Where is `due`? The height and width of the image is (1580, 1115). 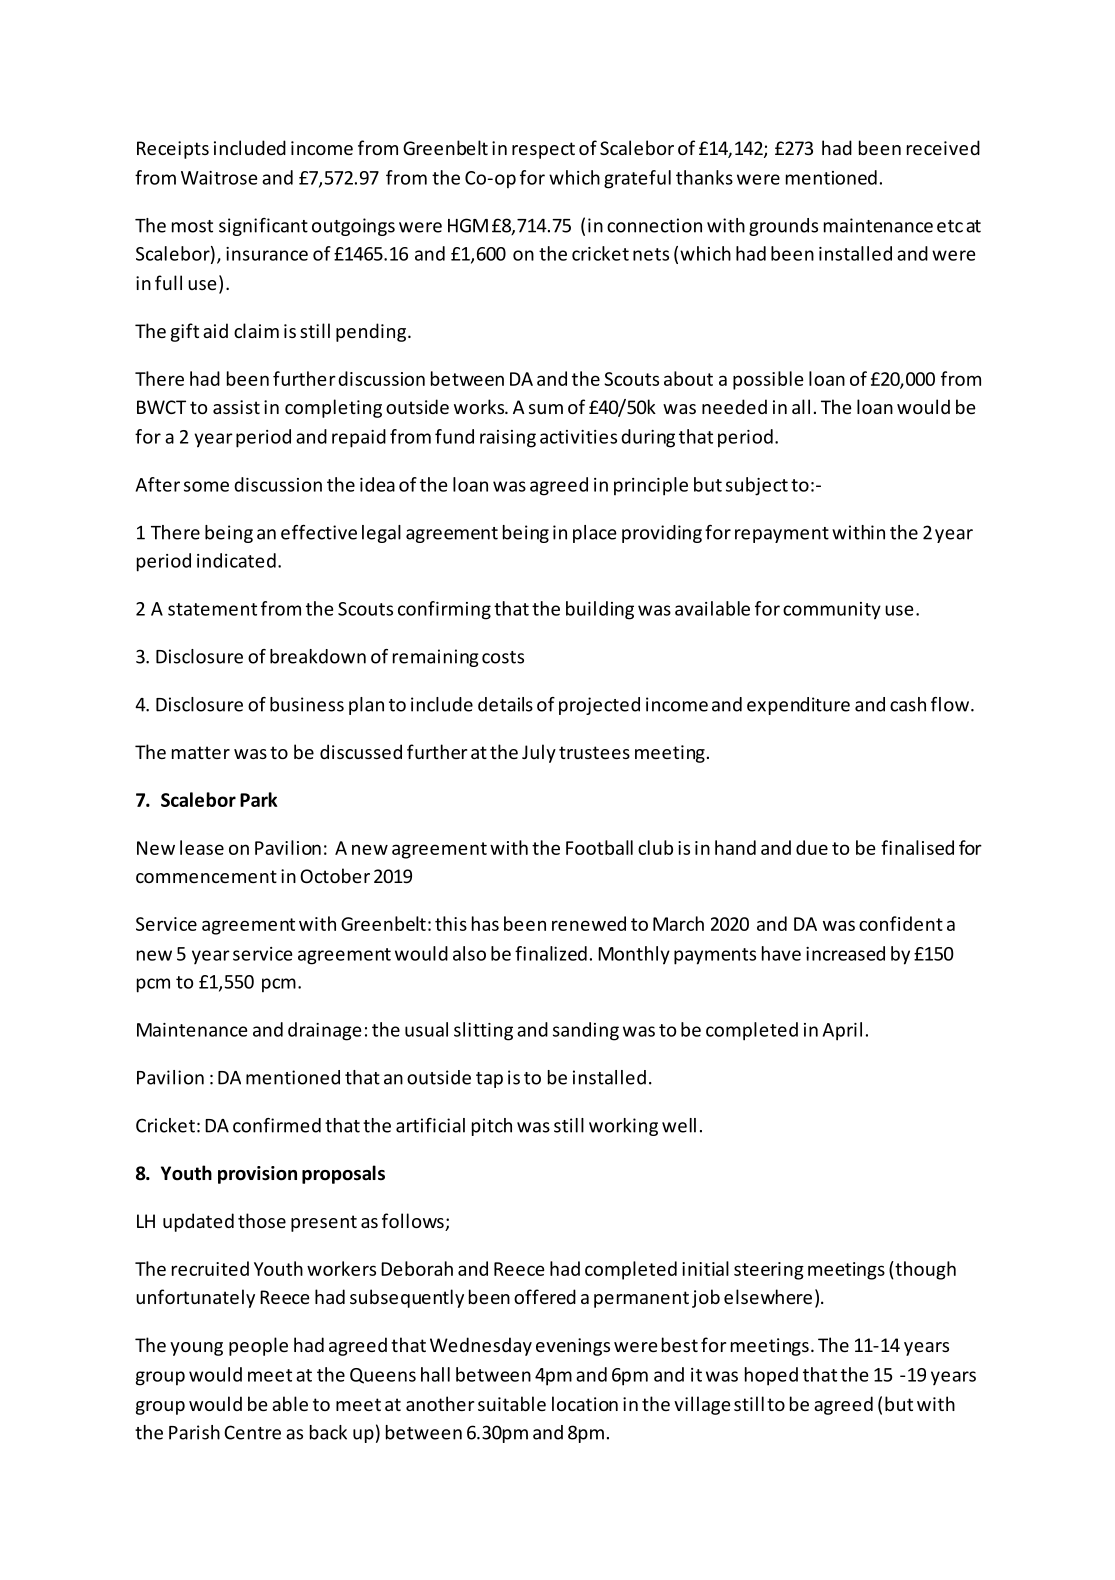 due is located at coordinates (812, 847).
